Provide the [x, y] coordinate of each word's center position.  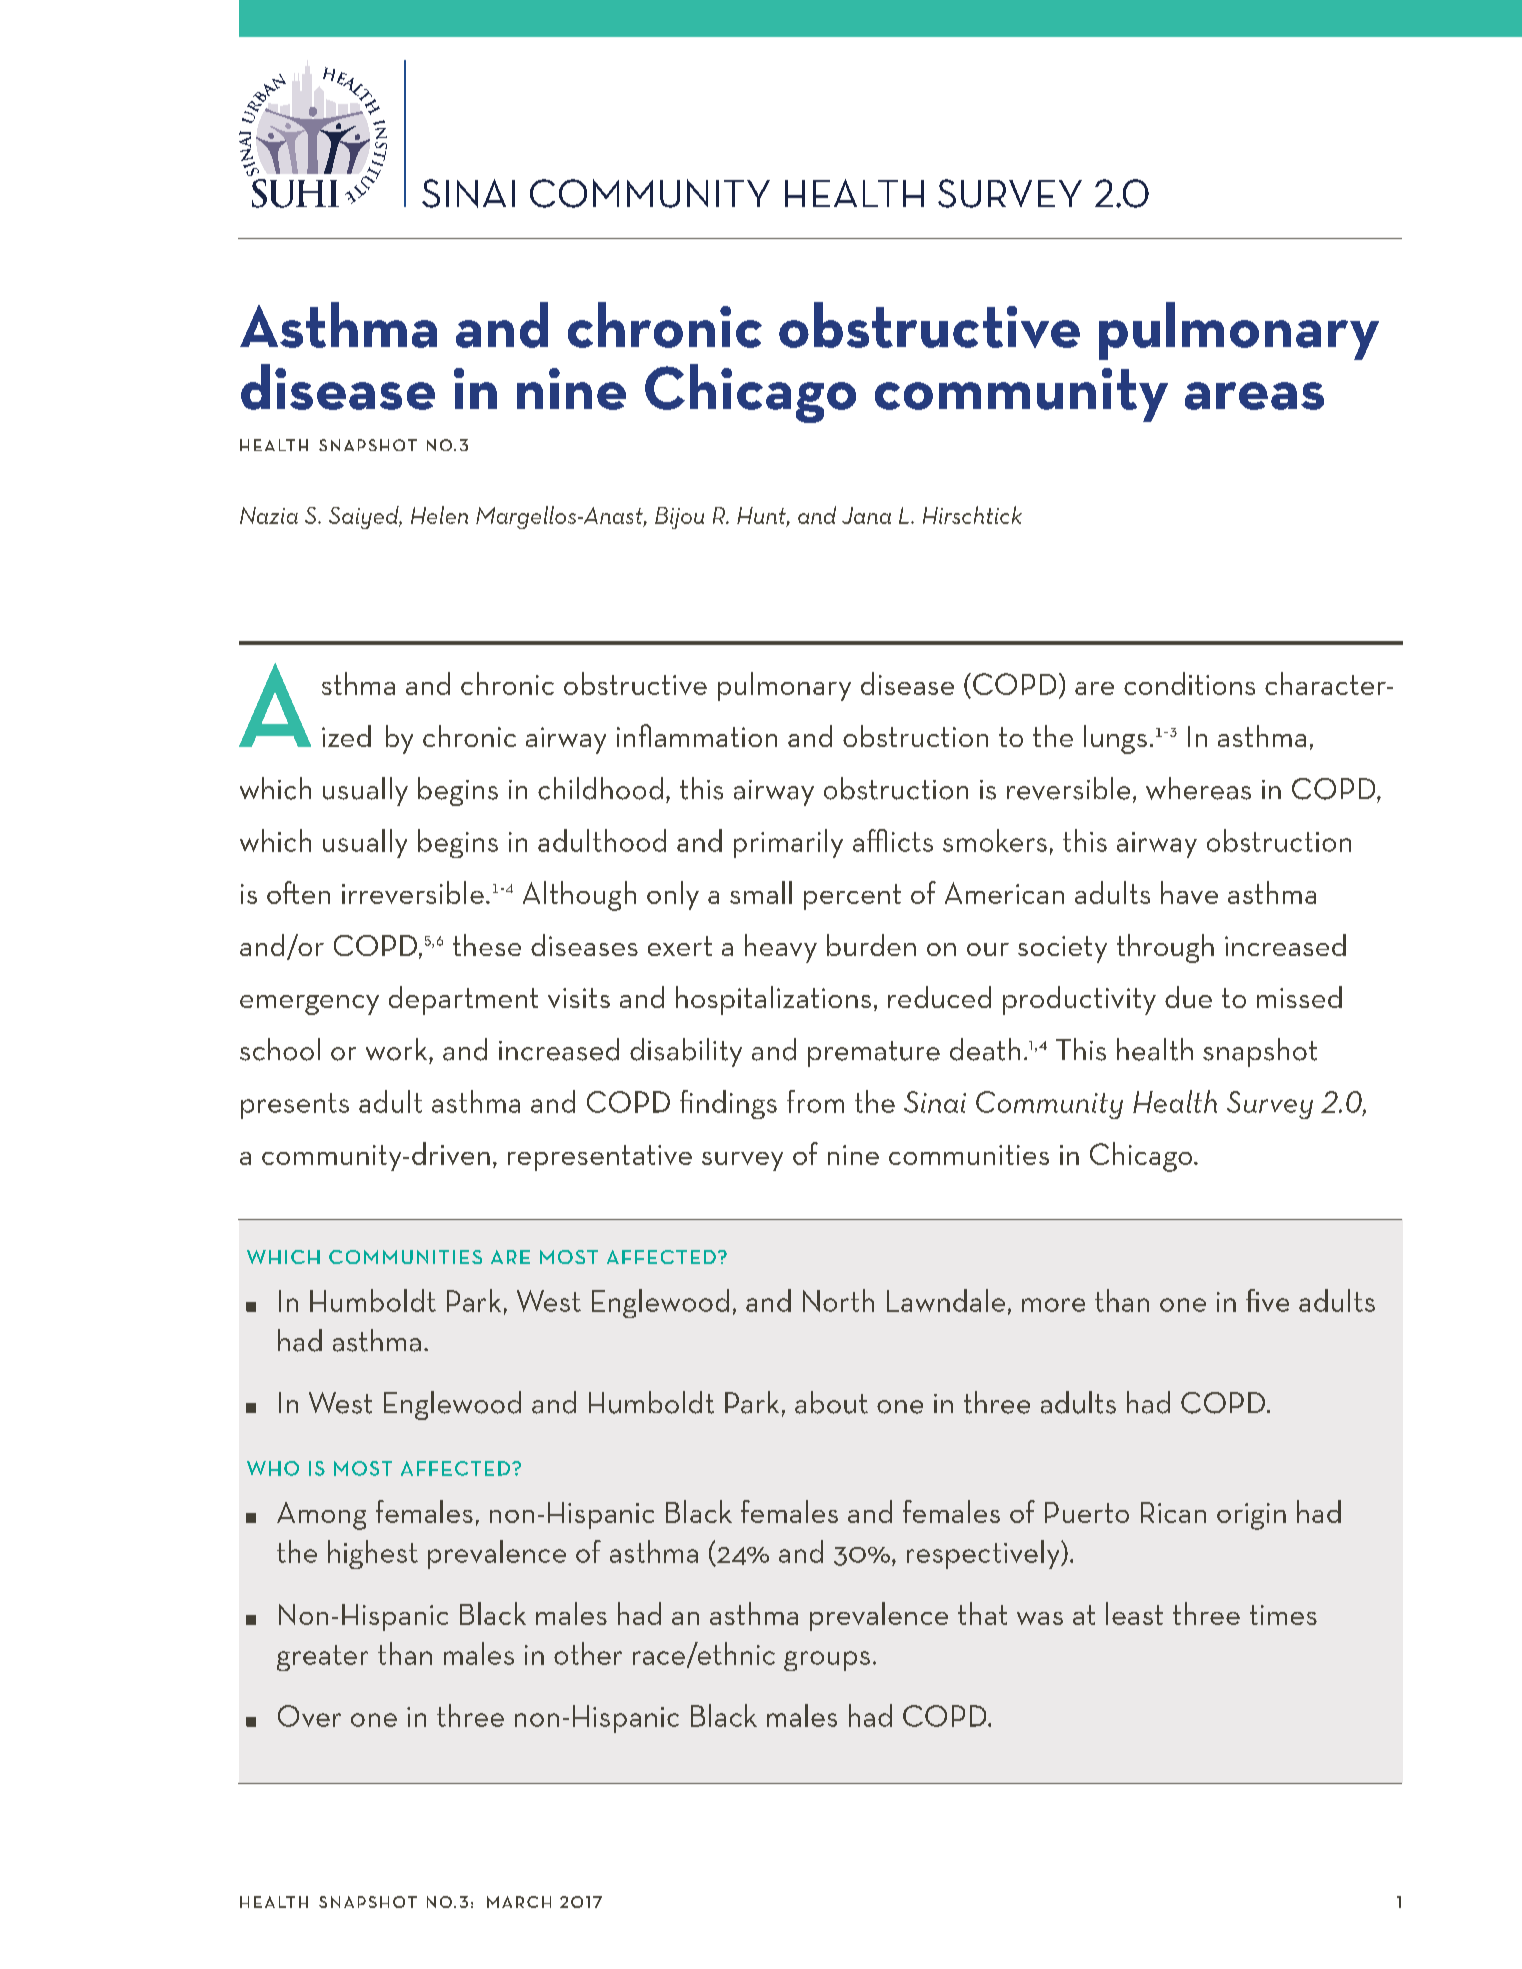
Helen [439, 515]
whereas [1198, 788]
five [1267, 1300]
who [273, 1468]
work [398, 1049]
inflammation [697, 735]
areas [1254, 396]
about [831, 1402]
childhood [600, 788]
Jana [866, 515]
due [1188, 997]
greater [322, 1658]
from [815, 1101]
